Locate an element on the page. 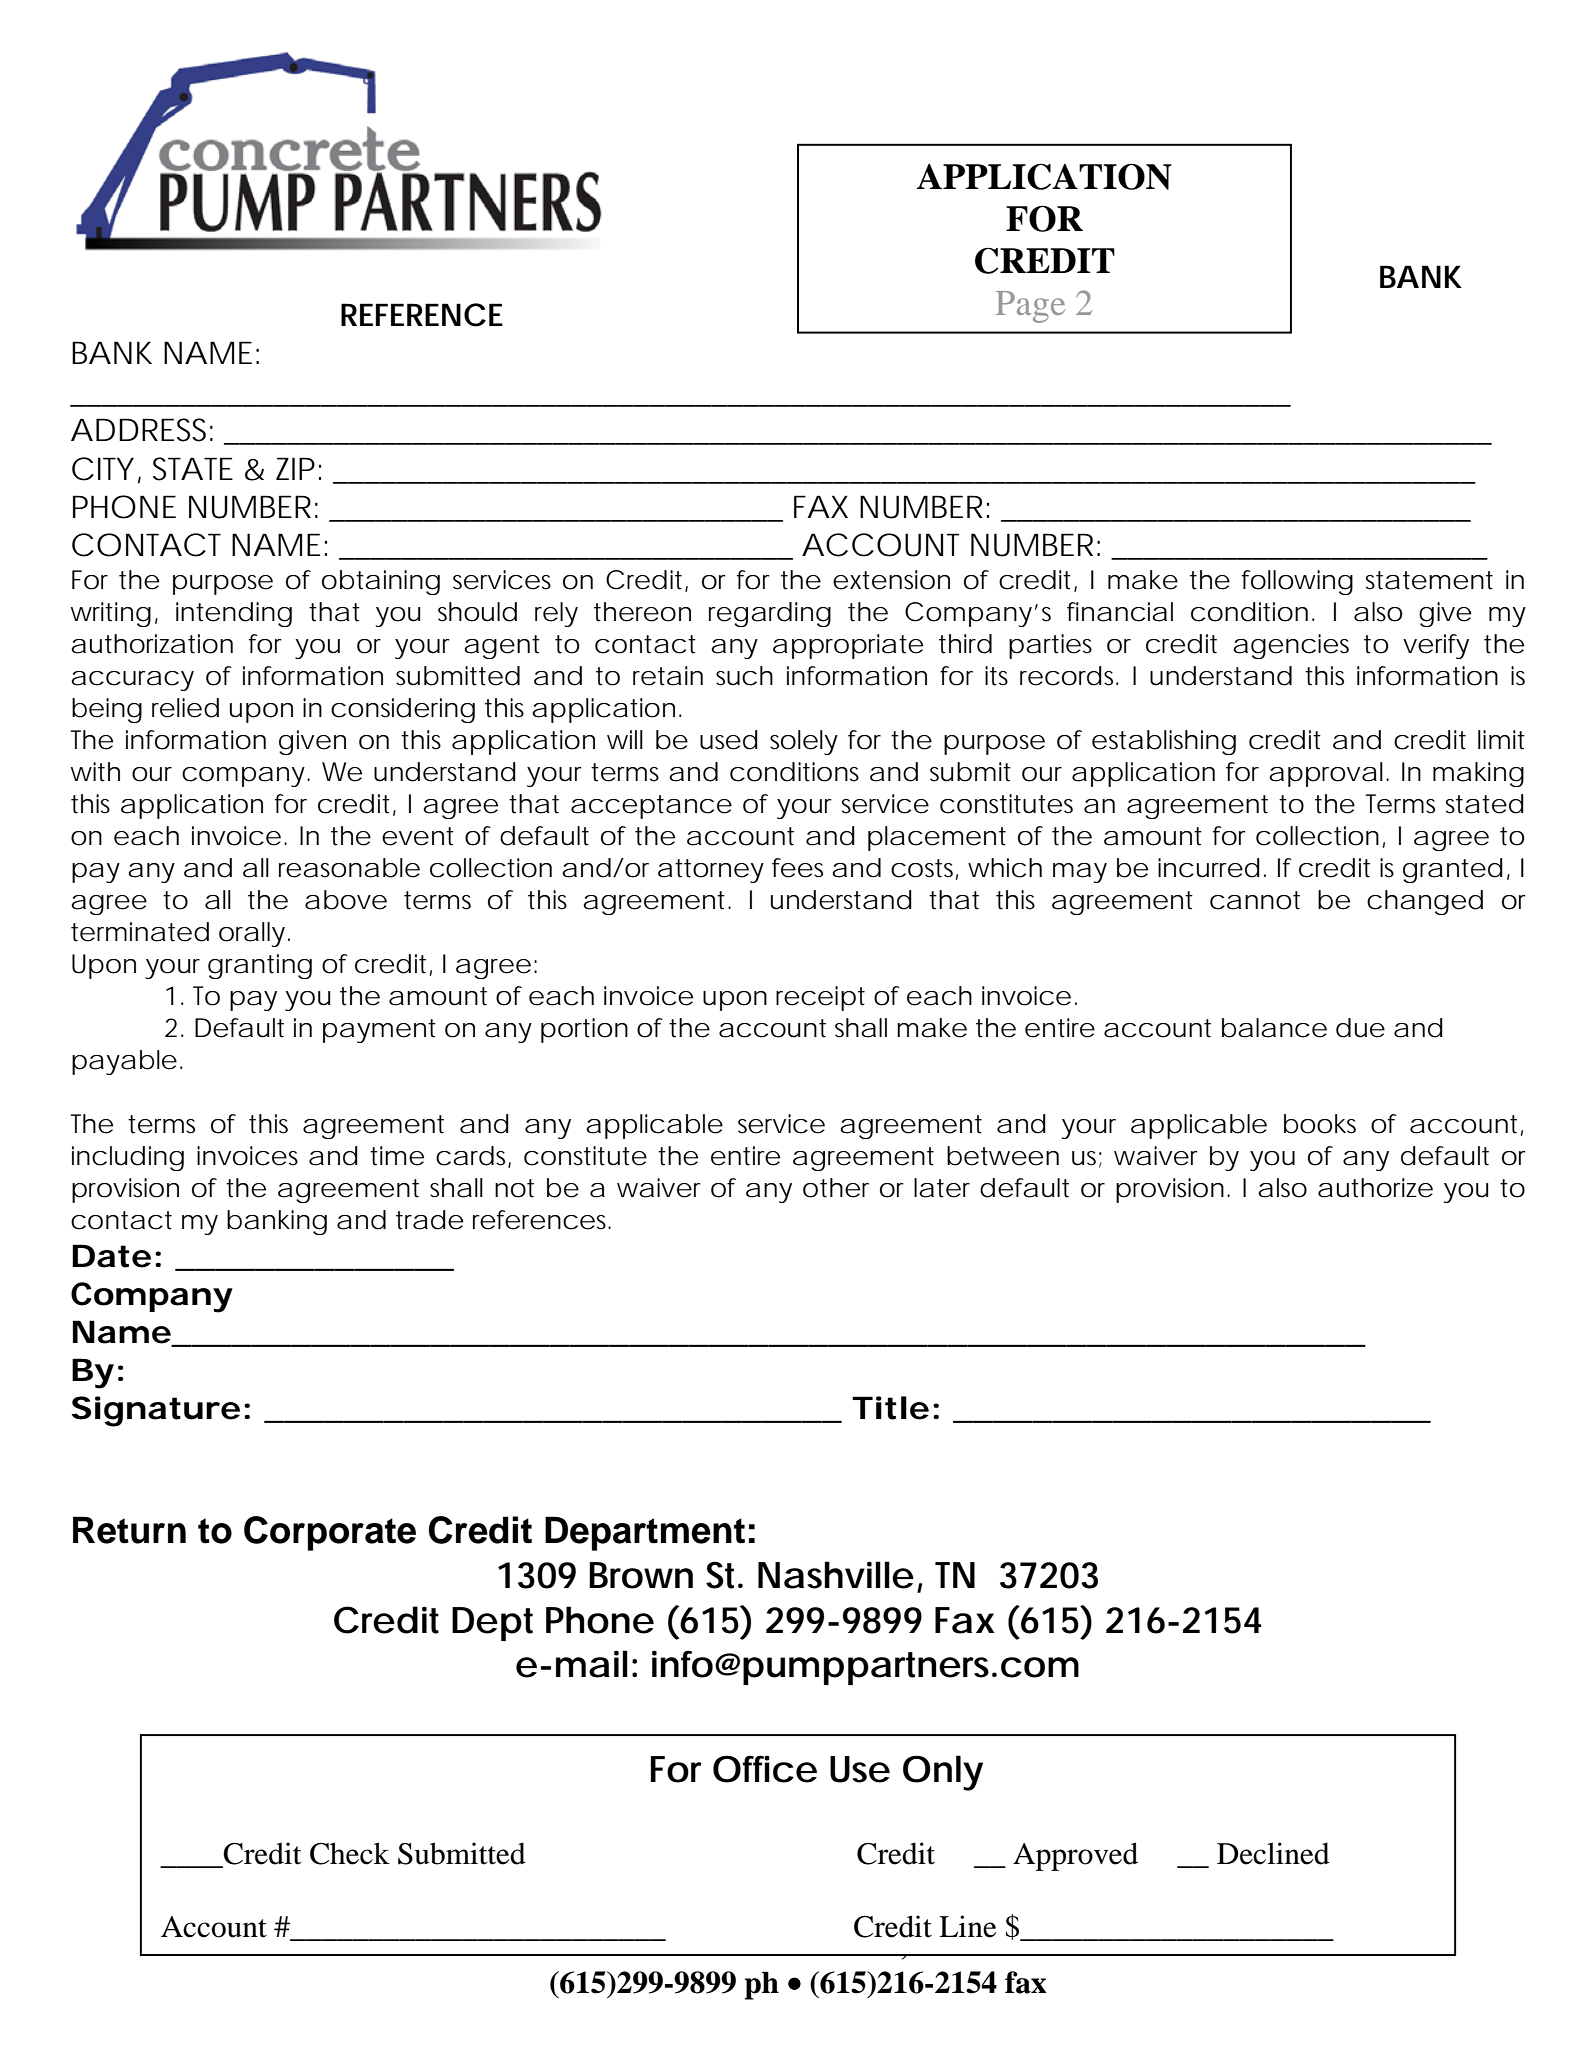 This page has width=1596, height=2066. Department is located at coordinates (645, 1533).
